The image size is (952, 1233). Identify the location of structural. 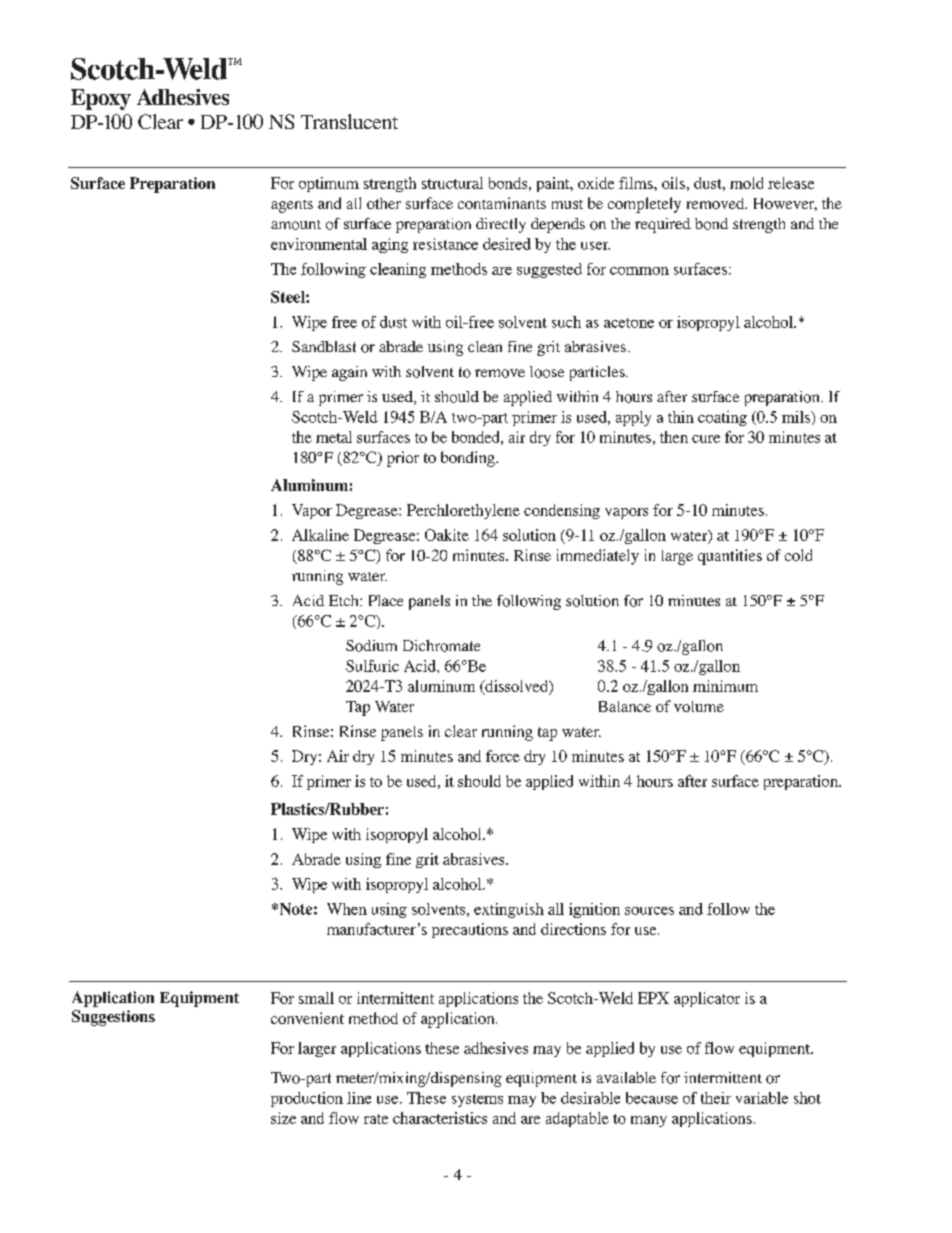
(452, 183).
